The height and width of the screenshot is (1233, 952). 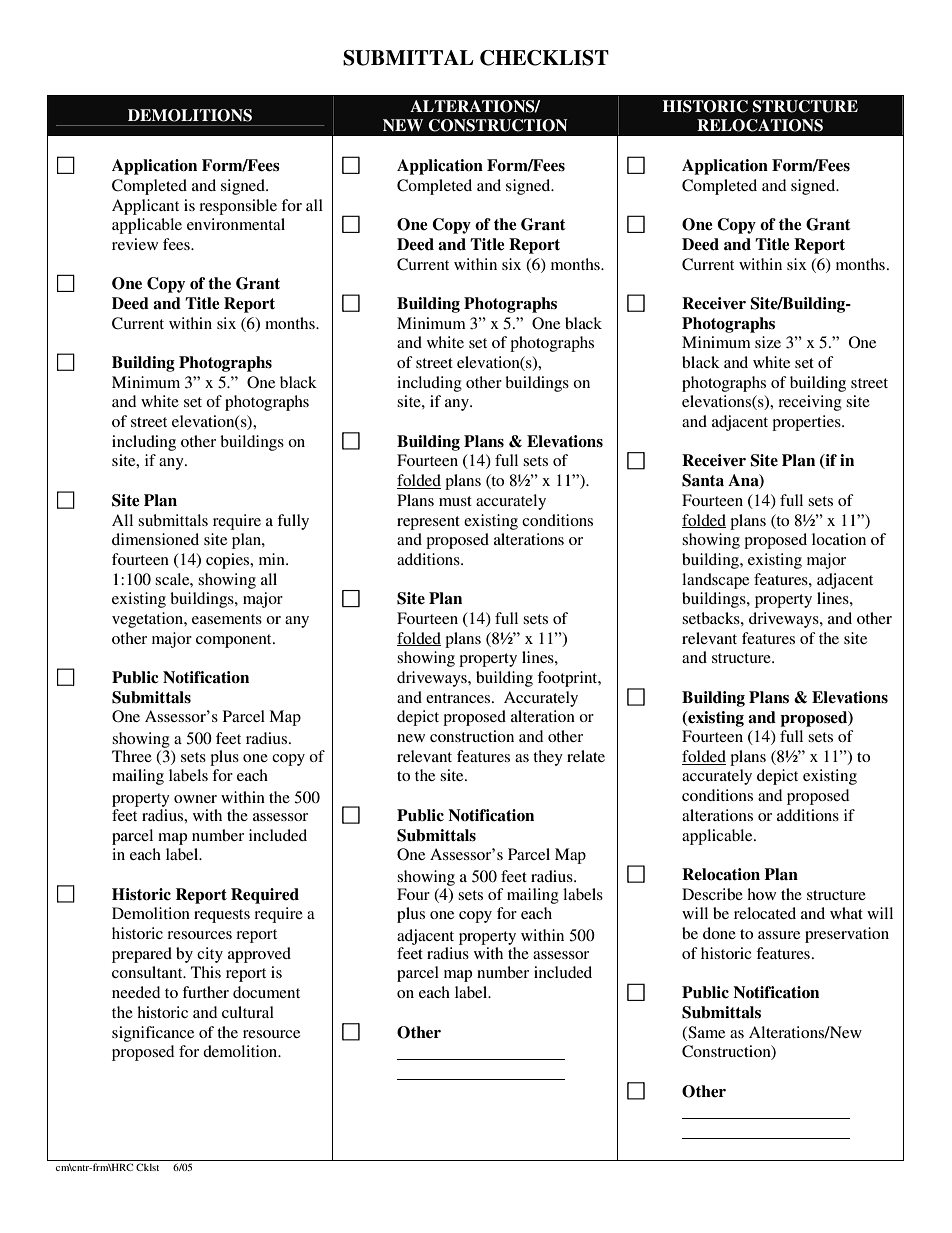 What do you see at coordinates (544, 58) in the screenshot?
I see `CHECKLIST` at bounding box center [544, 58].
